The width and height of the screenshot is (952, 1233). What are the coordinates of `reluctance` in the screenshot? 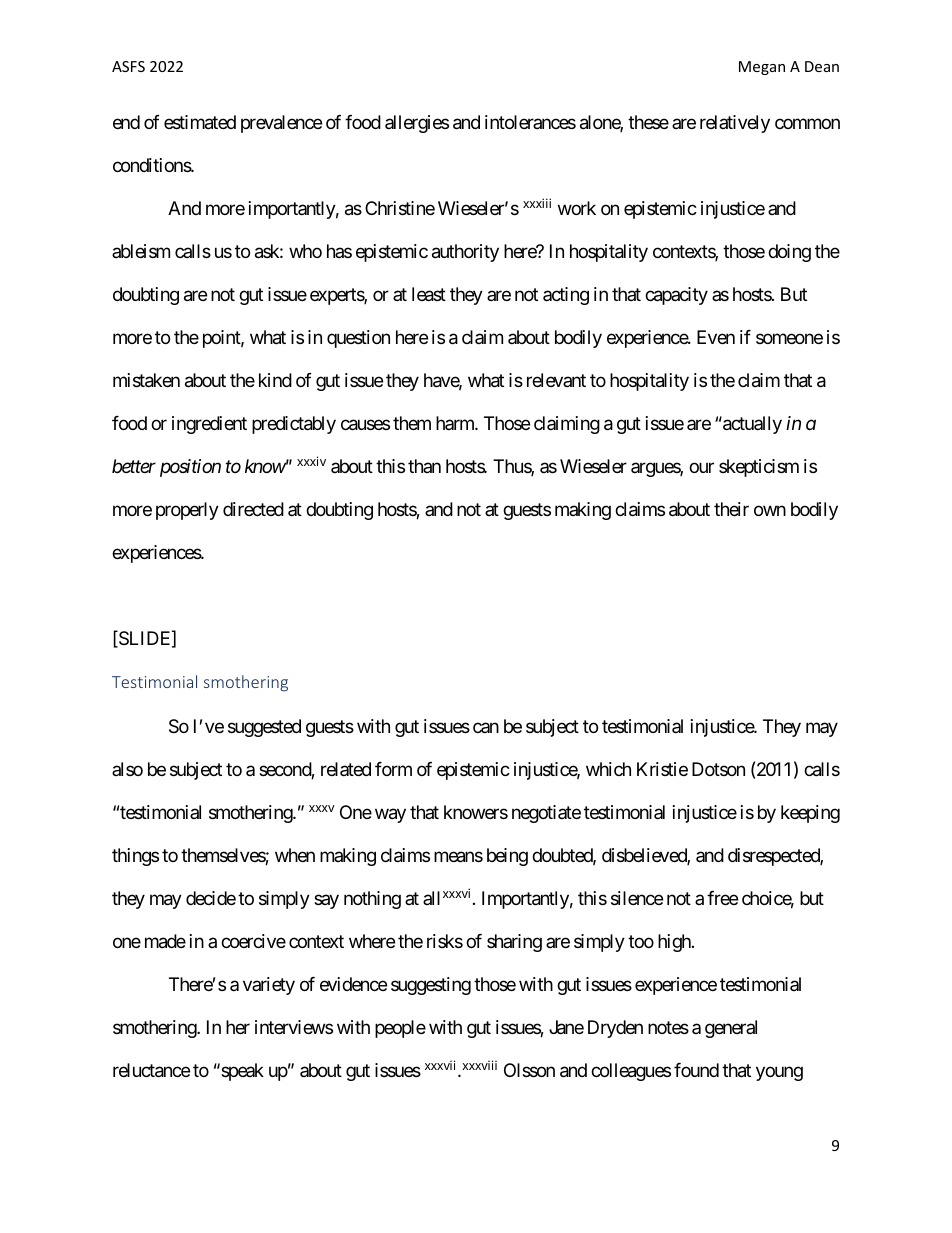 It's located at (151, 1070).
